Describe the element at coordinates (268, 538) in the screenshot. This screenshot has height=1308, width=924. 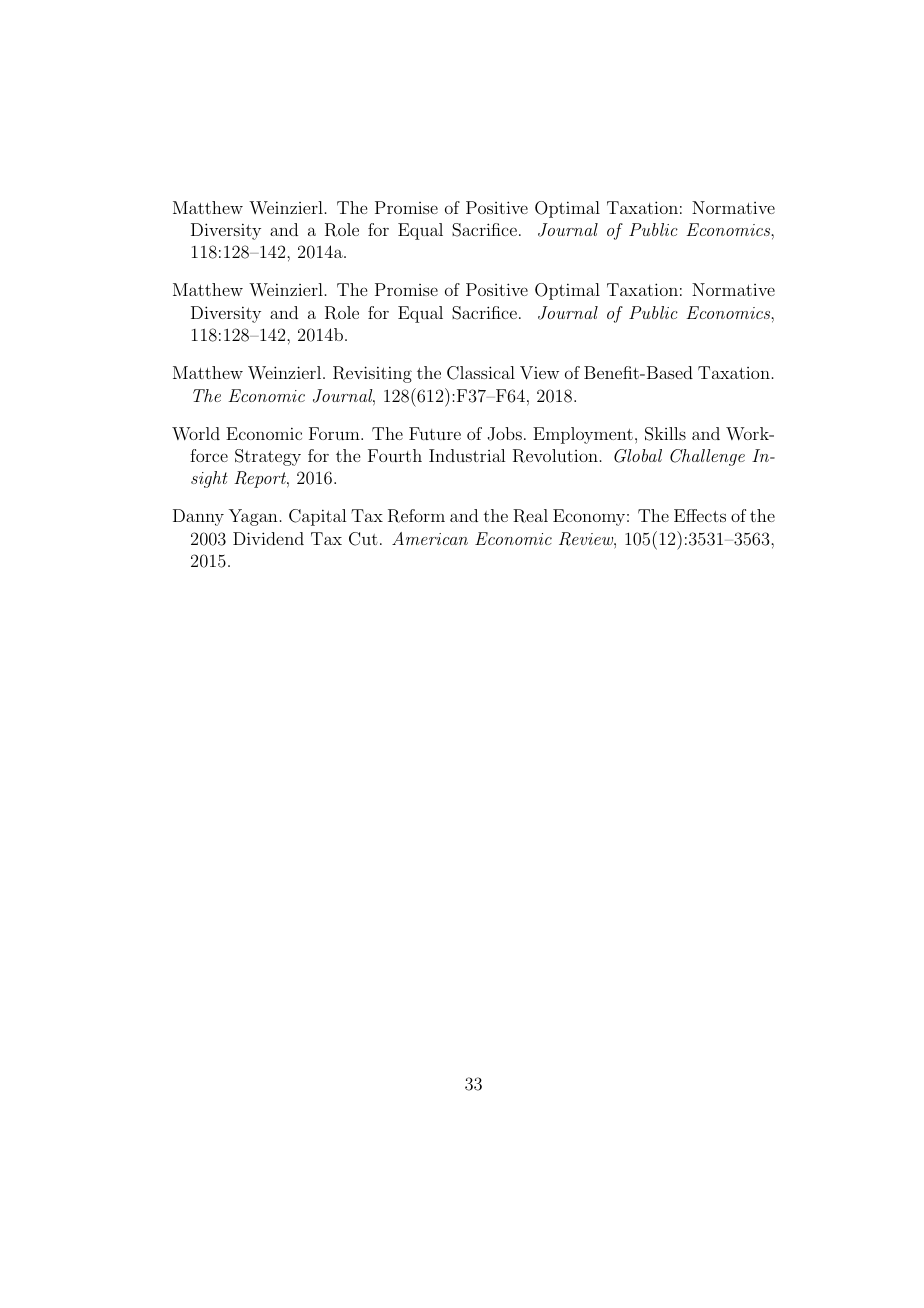
I see `Dividend` at that location.
